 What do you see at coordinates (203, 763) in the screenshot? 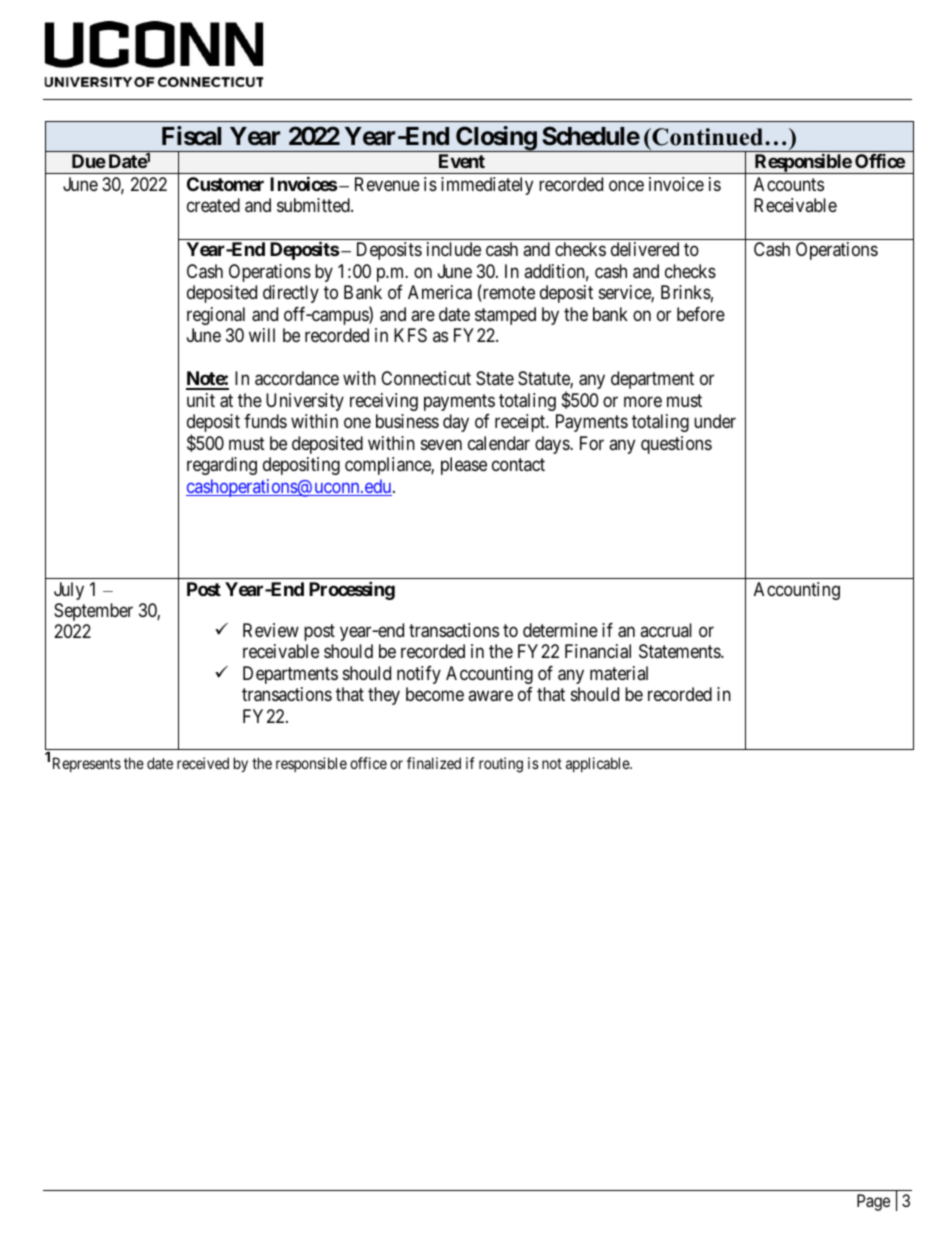
I see `received` at bounding box center [203, 763].
